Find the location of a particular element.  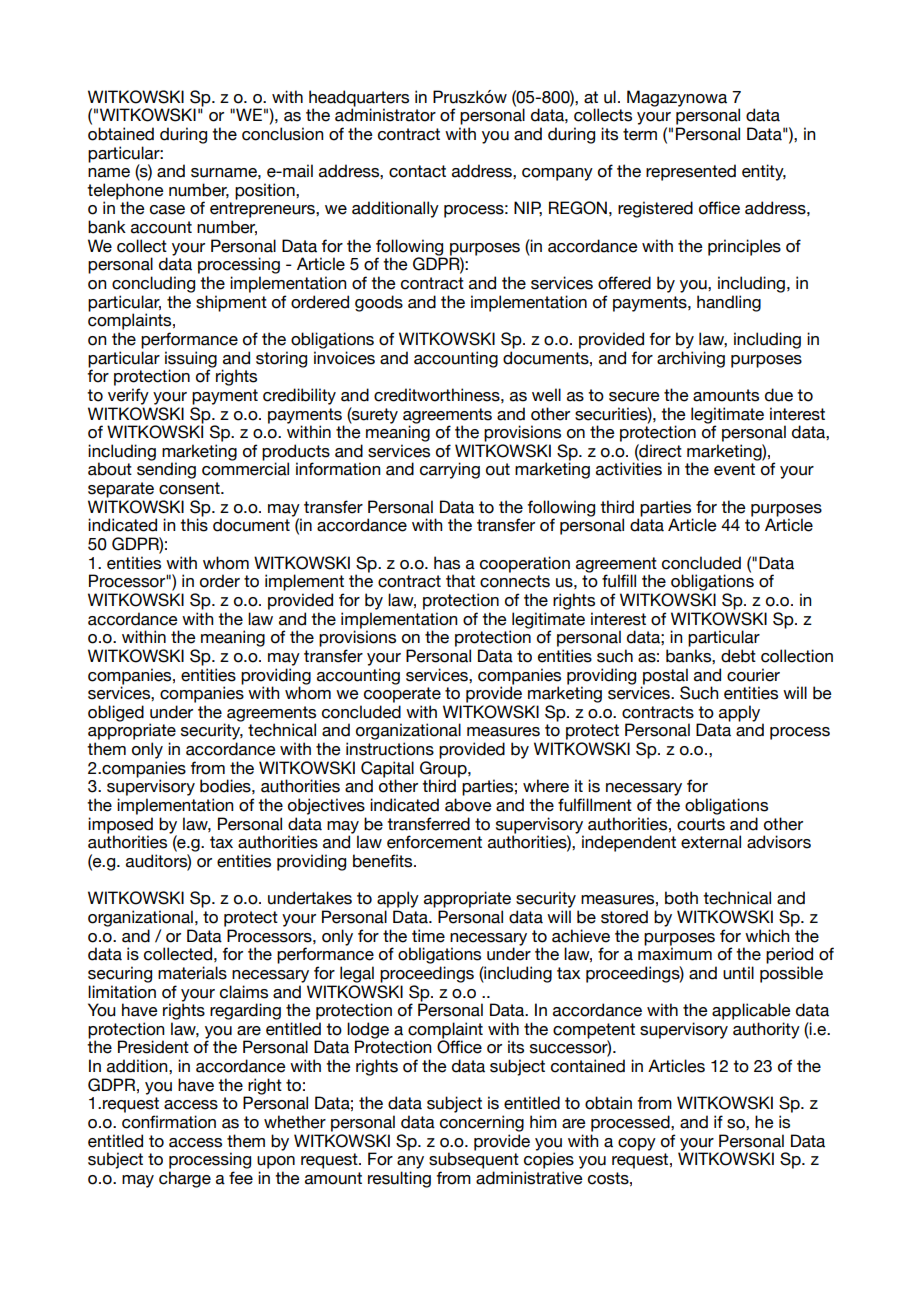

charge is located at coordinates (185, 1179).
